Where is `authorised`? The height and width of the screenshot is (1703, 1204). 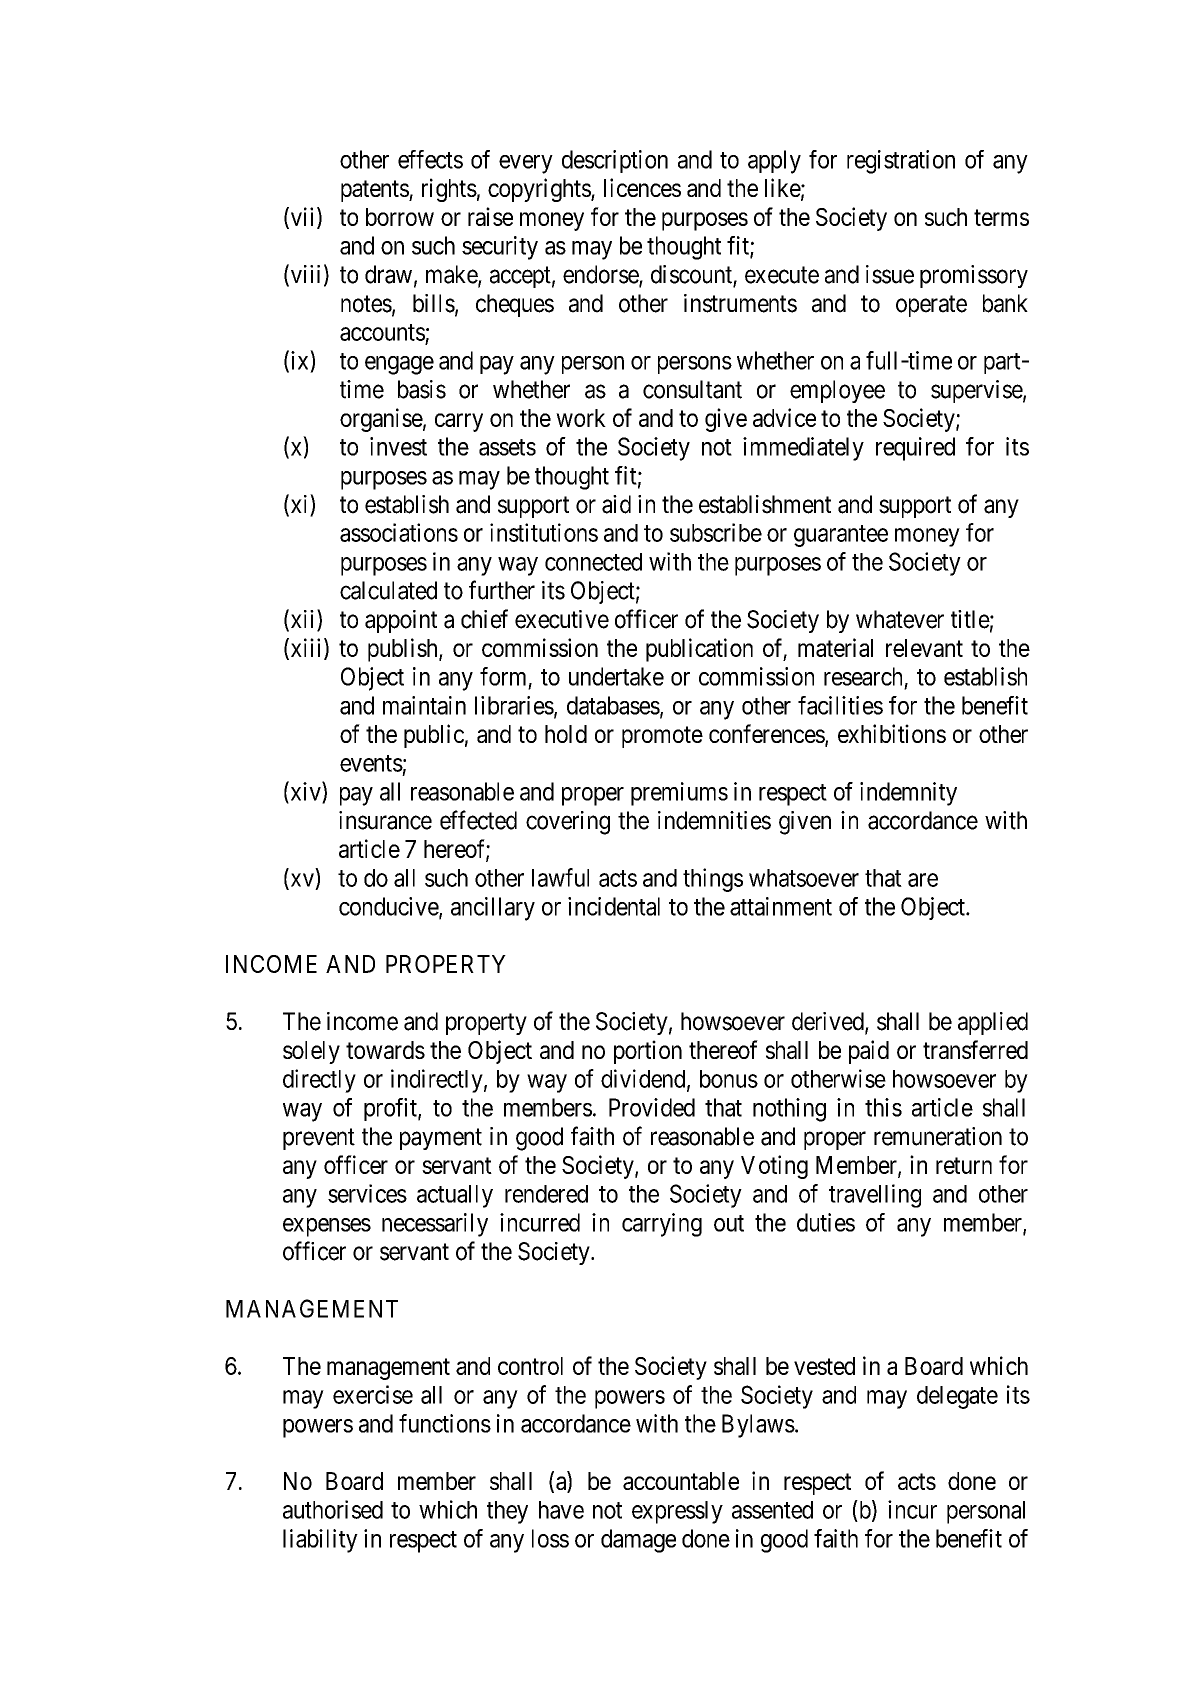 authorised is located at coordinates (333, 1509).
